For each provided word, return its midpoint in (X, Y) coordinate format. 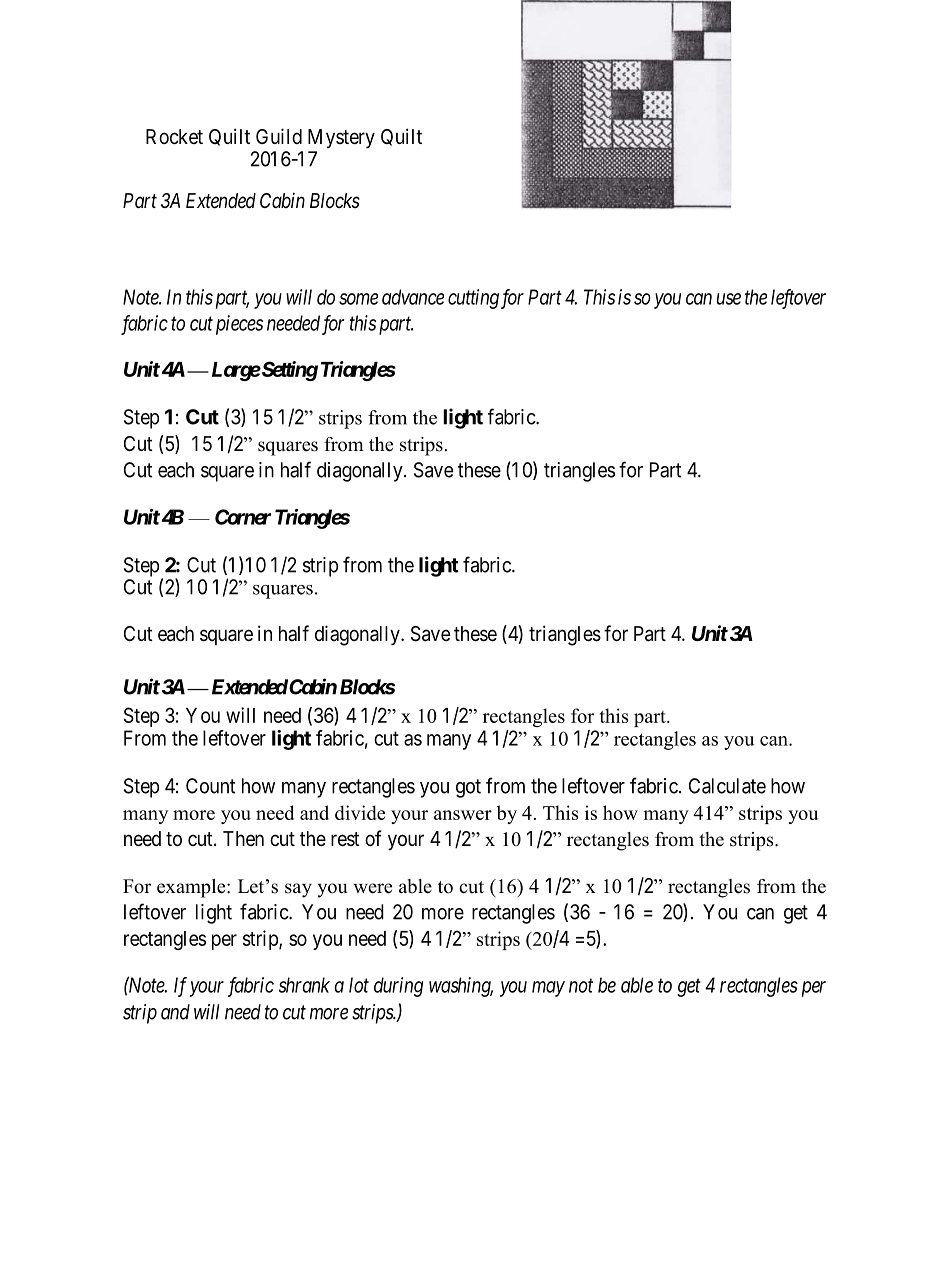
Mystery (341, 139)
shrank (304, 985)
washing (461, 987)
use (729, 299)
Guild (279, 136)
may (548, 989)
